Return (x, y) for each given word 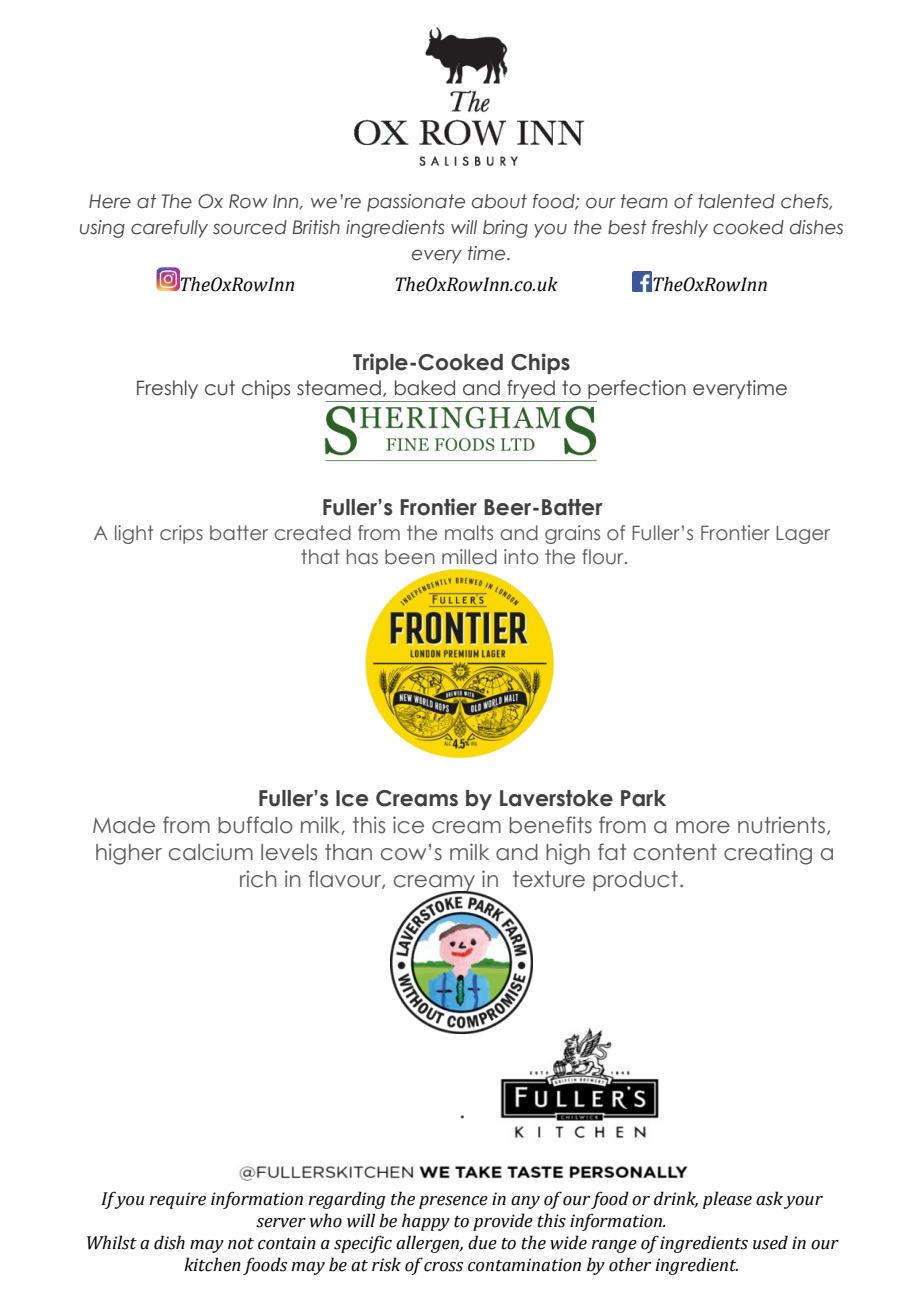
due (482, 1242)
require (177, 1200)
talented (736, 201)
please (727, 1200)
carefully (169, 229)
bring (505, 229)
